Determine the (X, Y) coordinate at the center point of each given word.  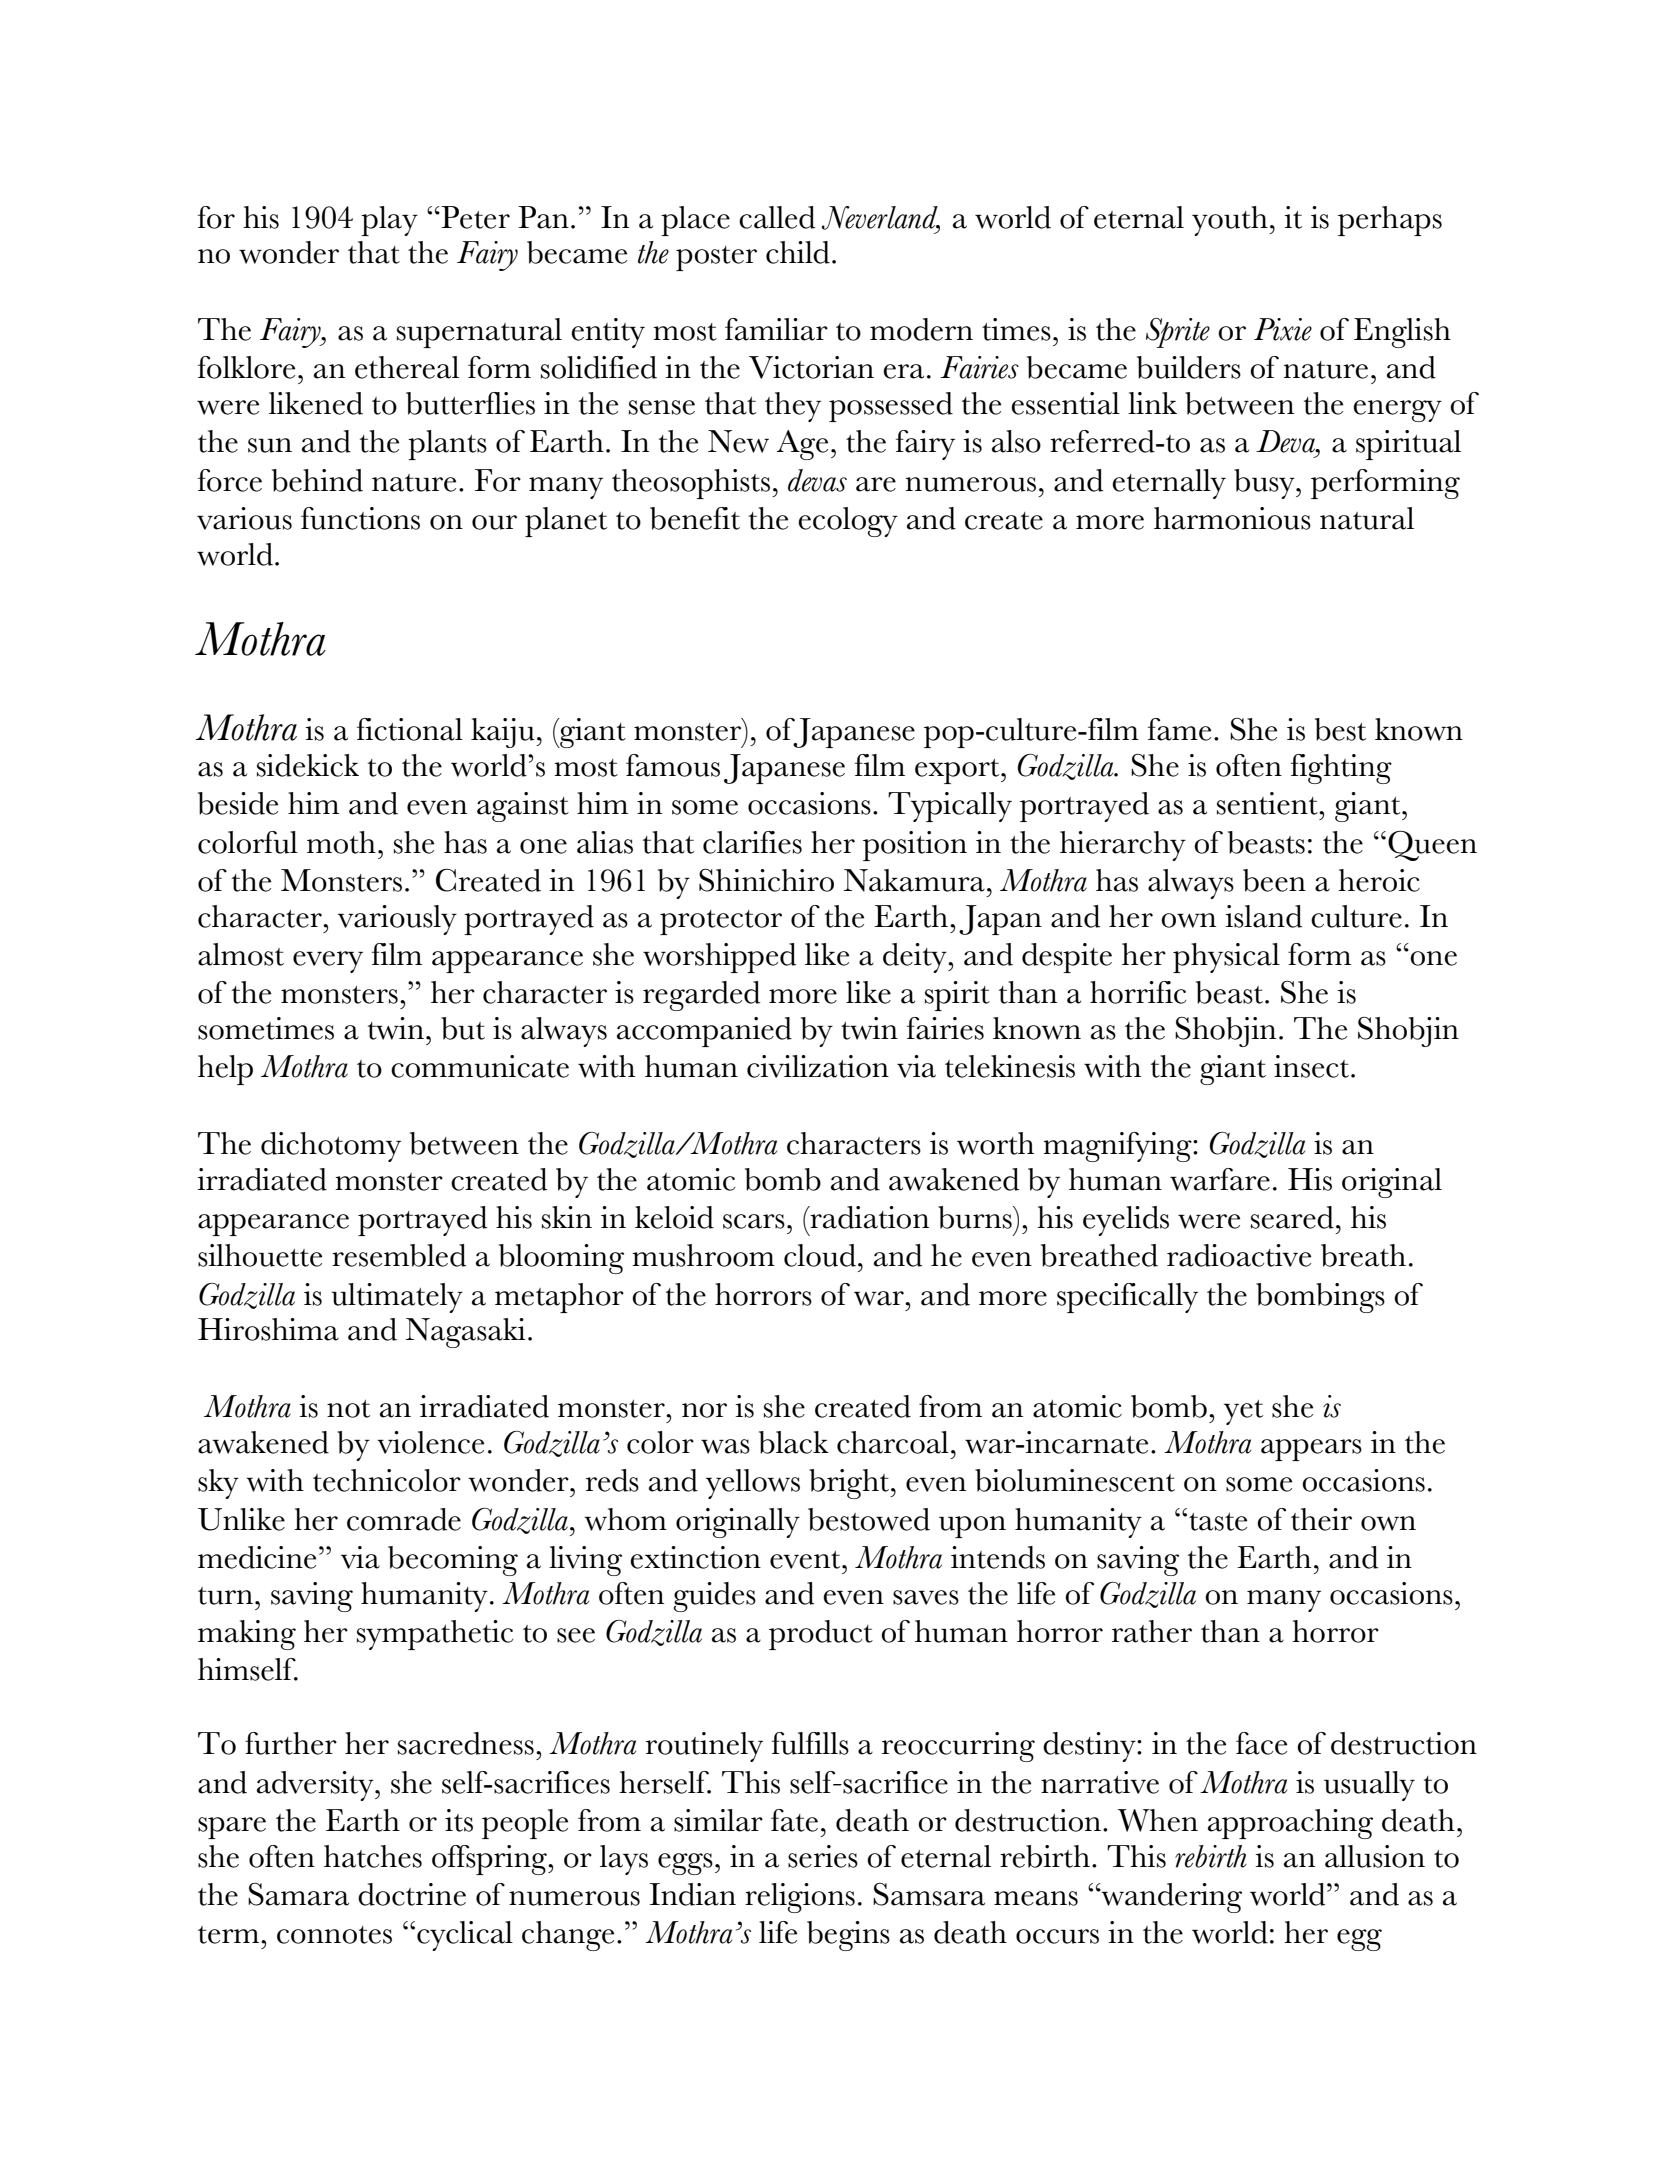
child (798, 252)
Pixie (1283, 329)
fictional (410, 729)
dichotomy (331, 1147)
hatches (373, 1856)
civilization (818, 1066)
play (389, 221)
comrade (404, 1519)
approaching (1290, 1824)
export (958, 771)
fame (1179, 729)
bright (850, 1484)
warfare (1220, 1179)
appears (1311, 1450)
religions (800, 1898)
